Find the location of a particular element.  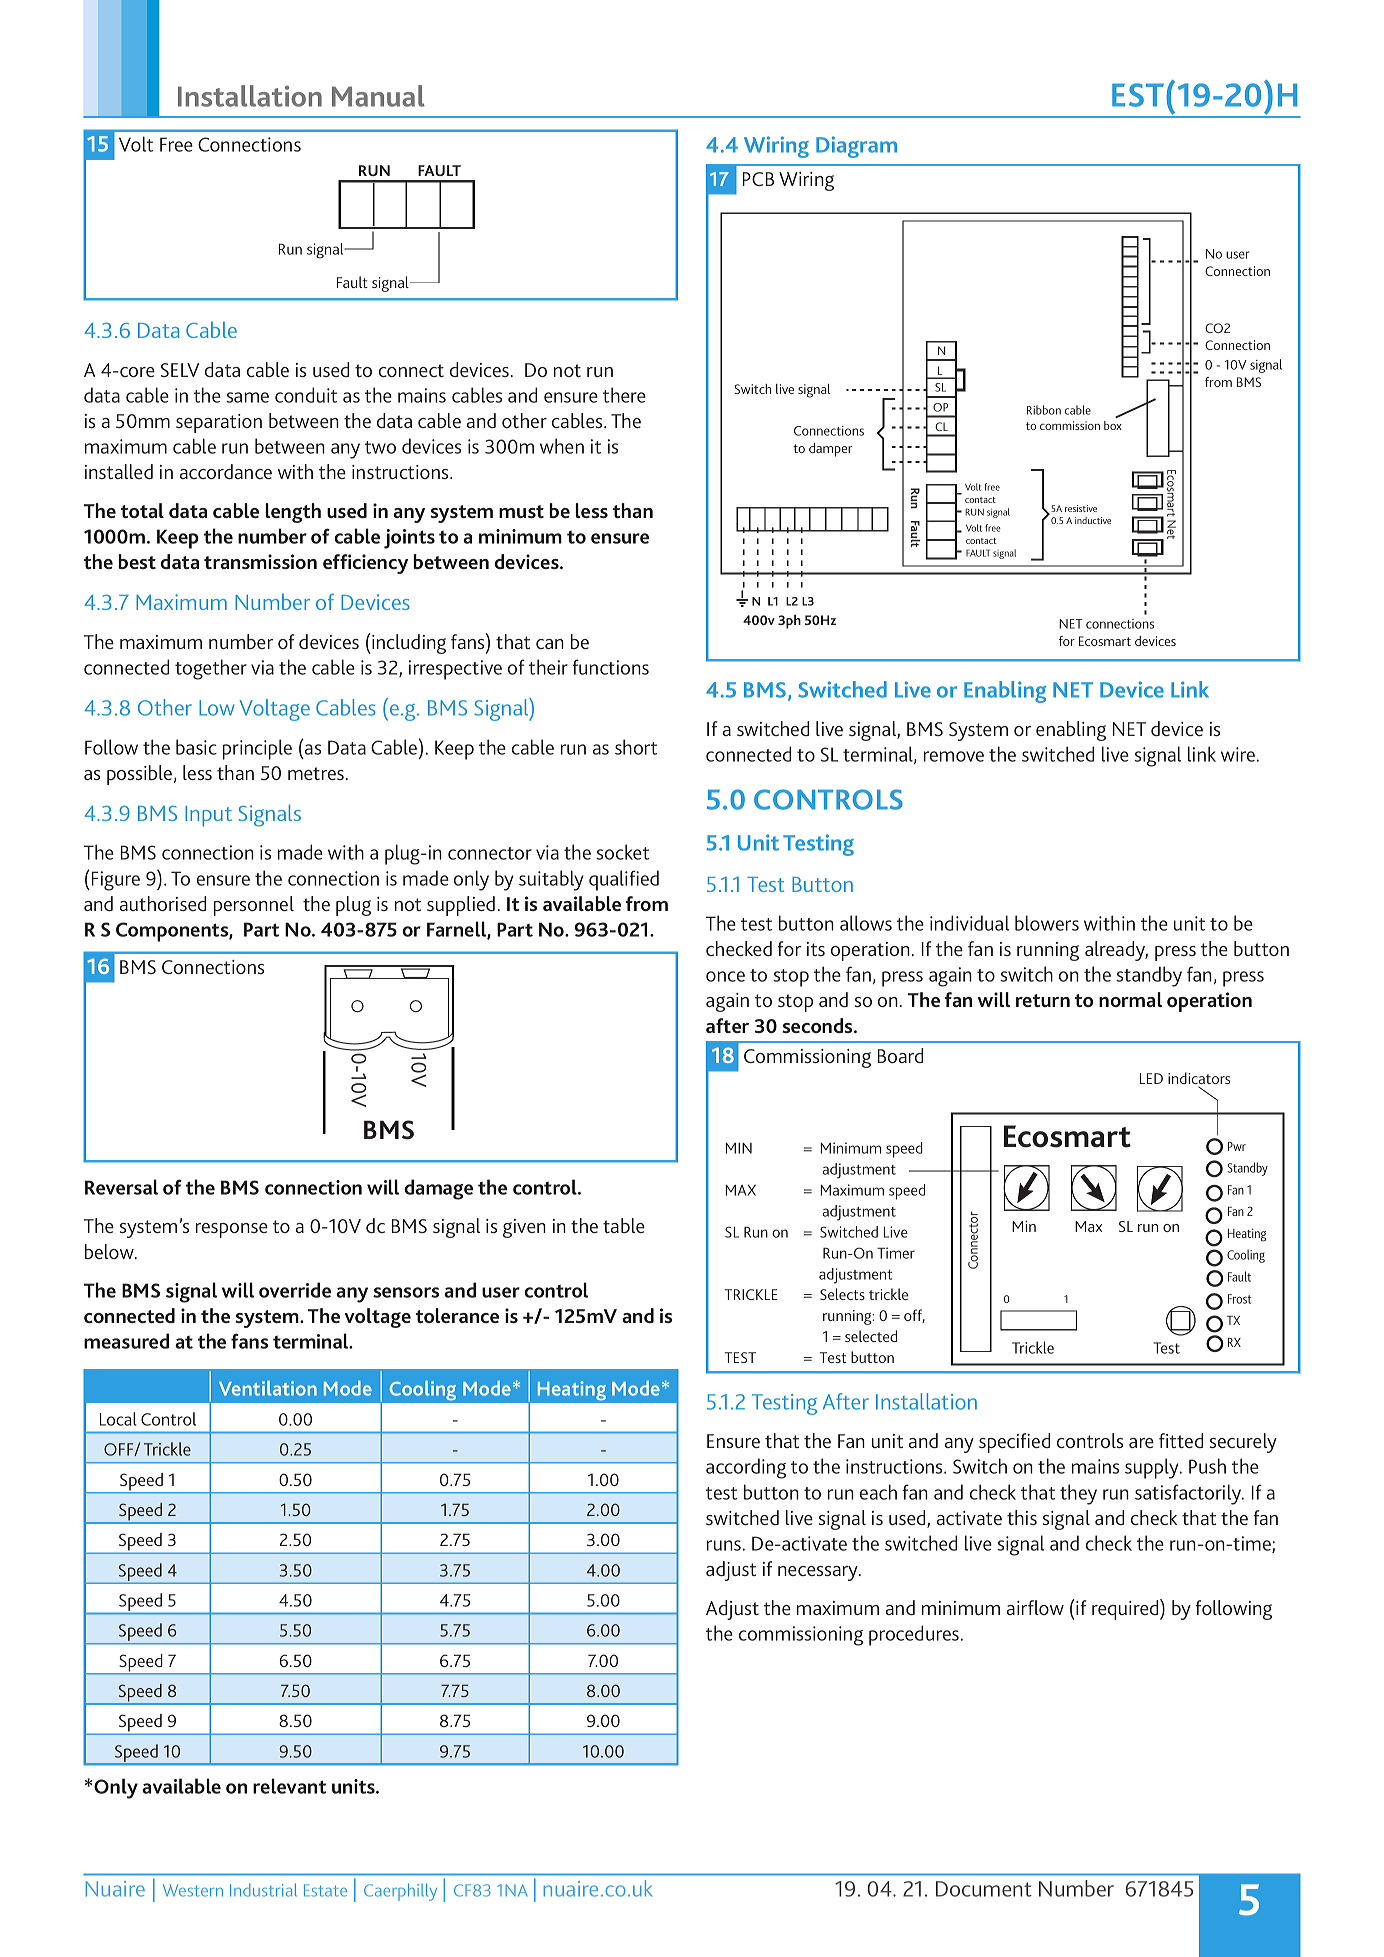

Industrial is located at coordinates (263, 1890).
